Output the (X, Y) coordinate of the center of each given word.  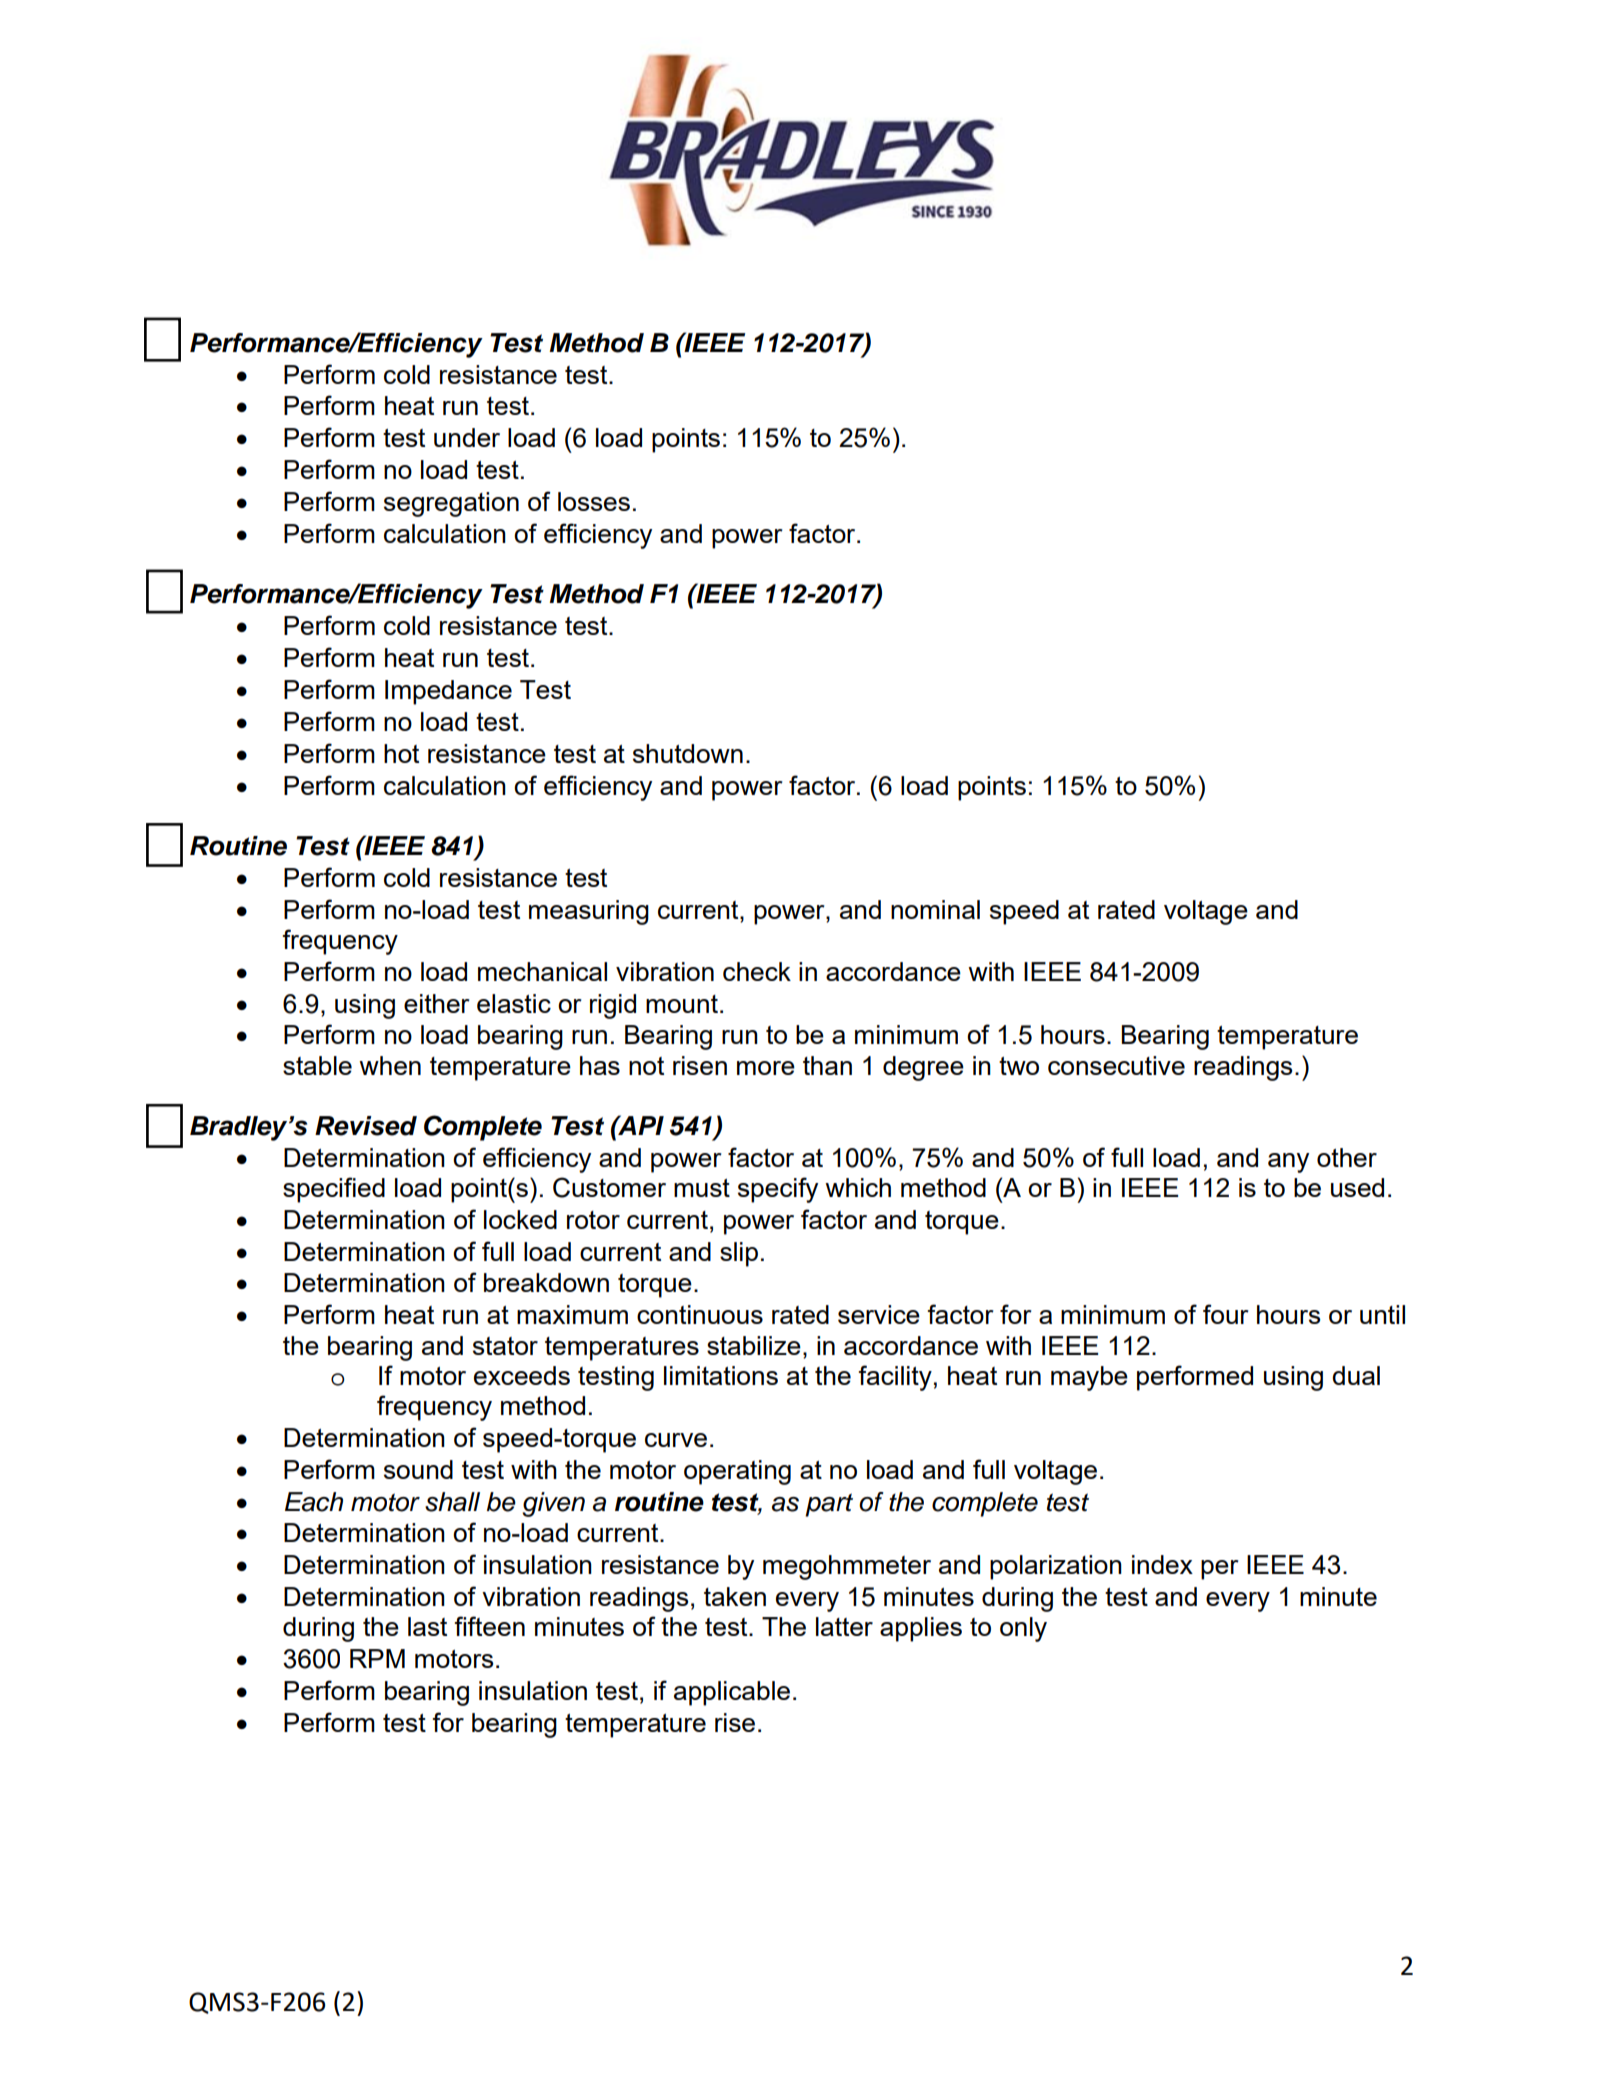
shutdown (688, 753)
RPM (377, 1658)
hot (401, 753)
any (1288, 1163)
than (827, 1065)
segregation (451, 504)
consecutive (1116, 1065)
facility (895, 1378)
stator (505, 1346)
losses (594, 501)
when (390, 1065)
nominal (935, 909)
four (1225, 1314)
